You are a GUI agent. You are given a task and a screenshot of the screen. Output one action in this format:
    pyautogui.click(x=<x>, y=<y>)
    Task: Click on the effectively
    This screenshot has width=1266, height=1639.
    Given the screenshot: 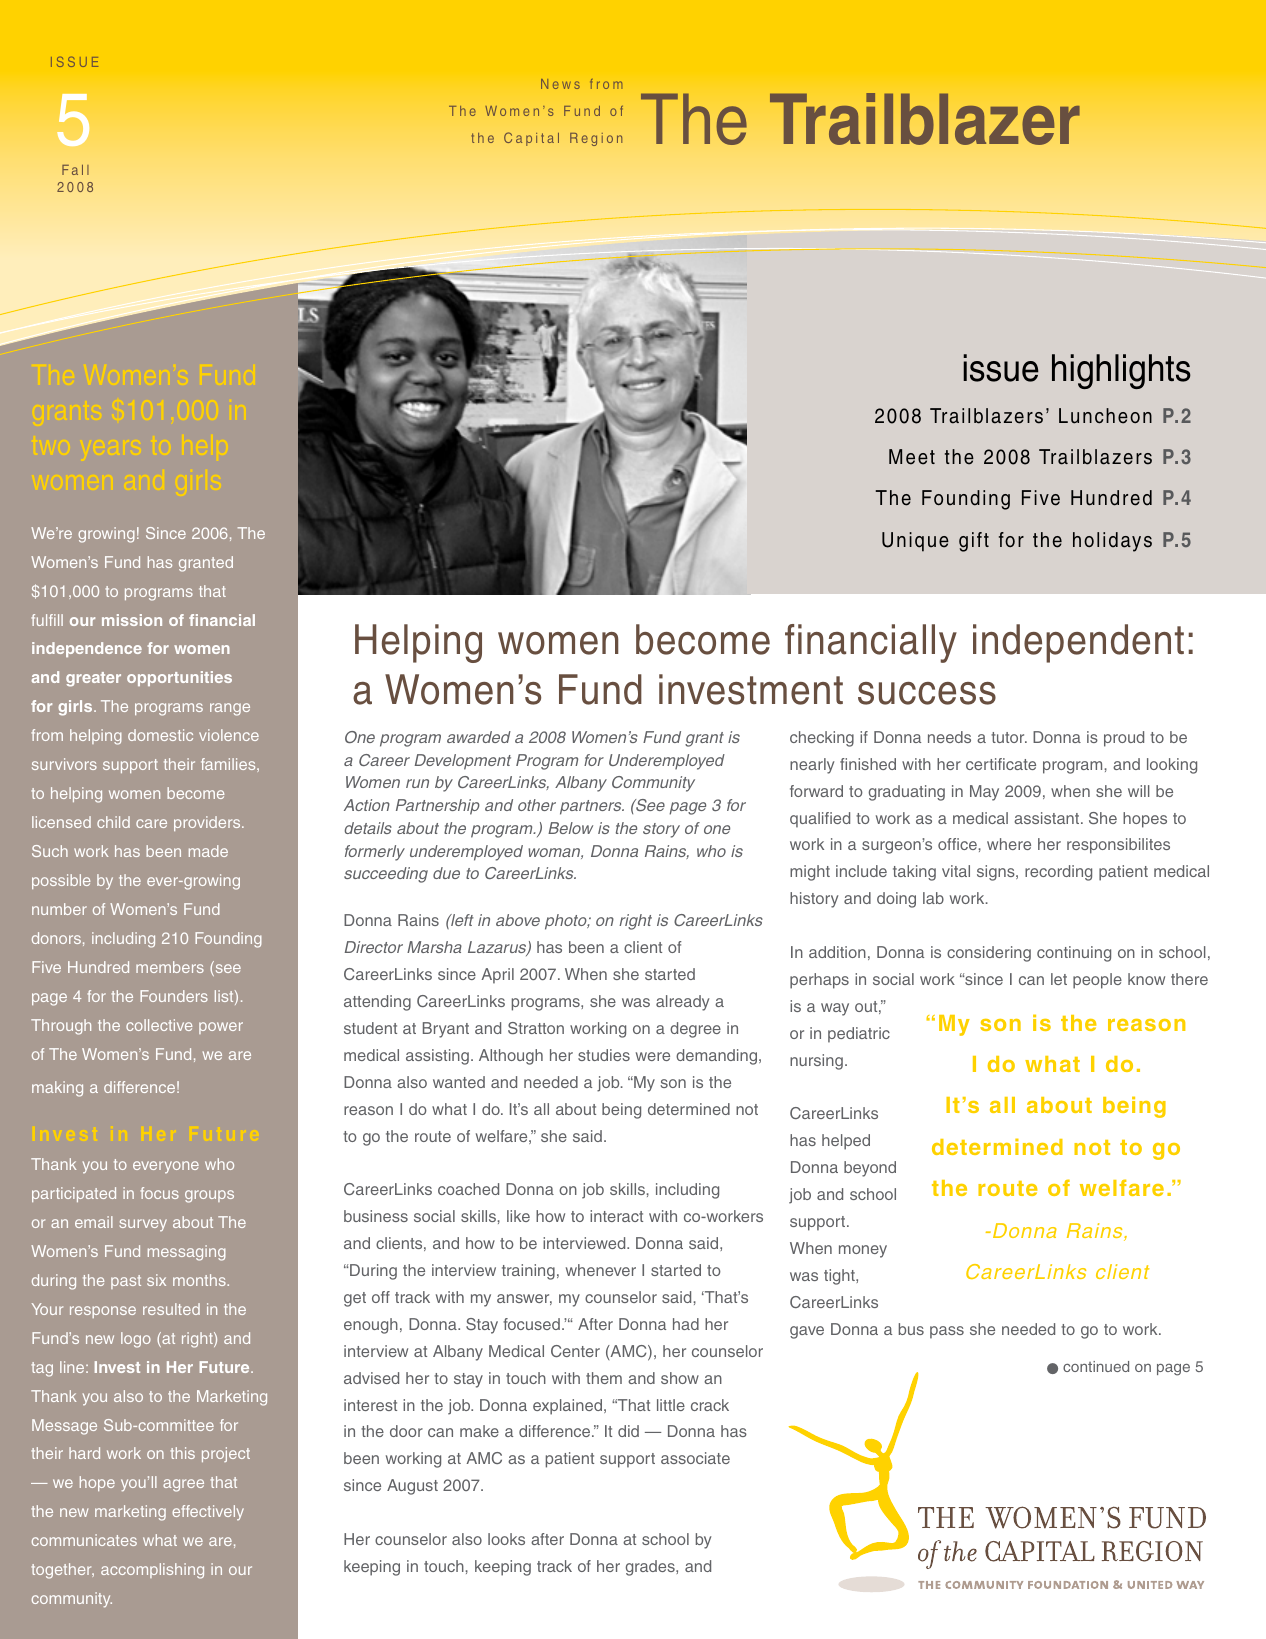 What is the action you would take?
    pyautogui.click(x=208, y=1513)
